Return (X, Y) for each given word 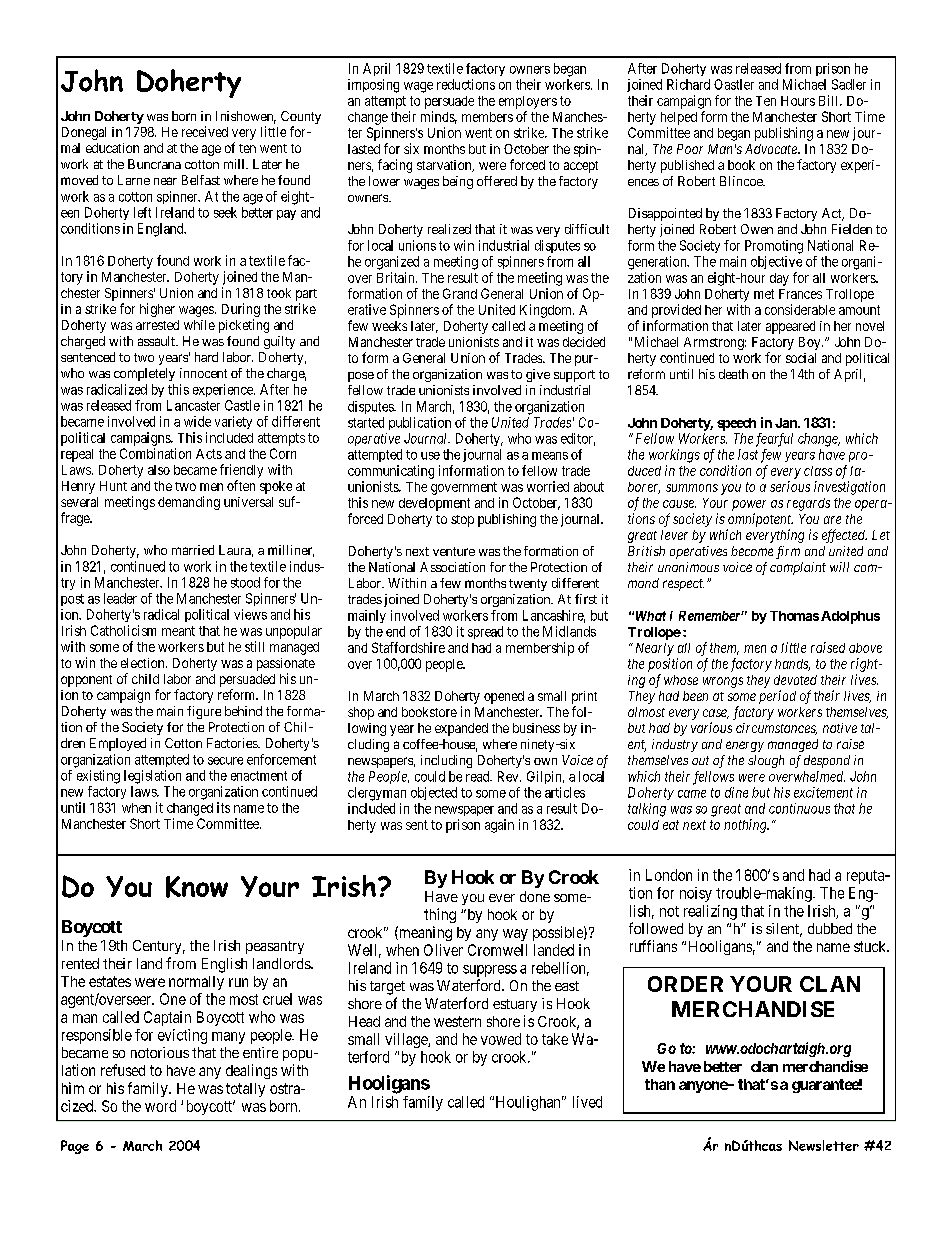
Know (197, 887)
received (205, 131)
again (499, 826)
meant (178, 631)
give (538, 375)
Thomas (794, 616)
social (801, 358)
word (160, 1106)
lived (587, 1102)
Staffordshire (408, 647)
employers (528, 102)
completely (144, 374)
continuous (799, 808)
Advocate (772, 149)
